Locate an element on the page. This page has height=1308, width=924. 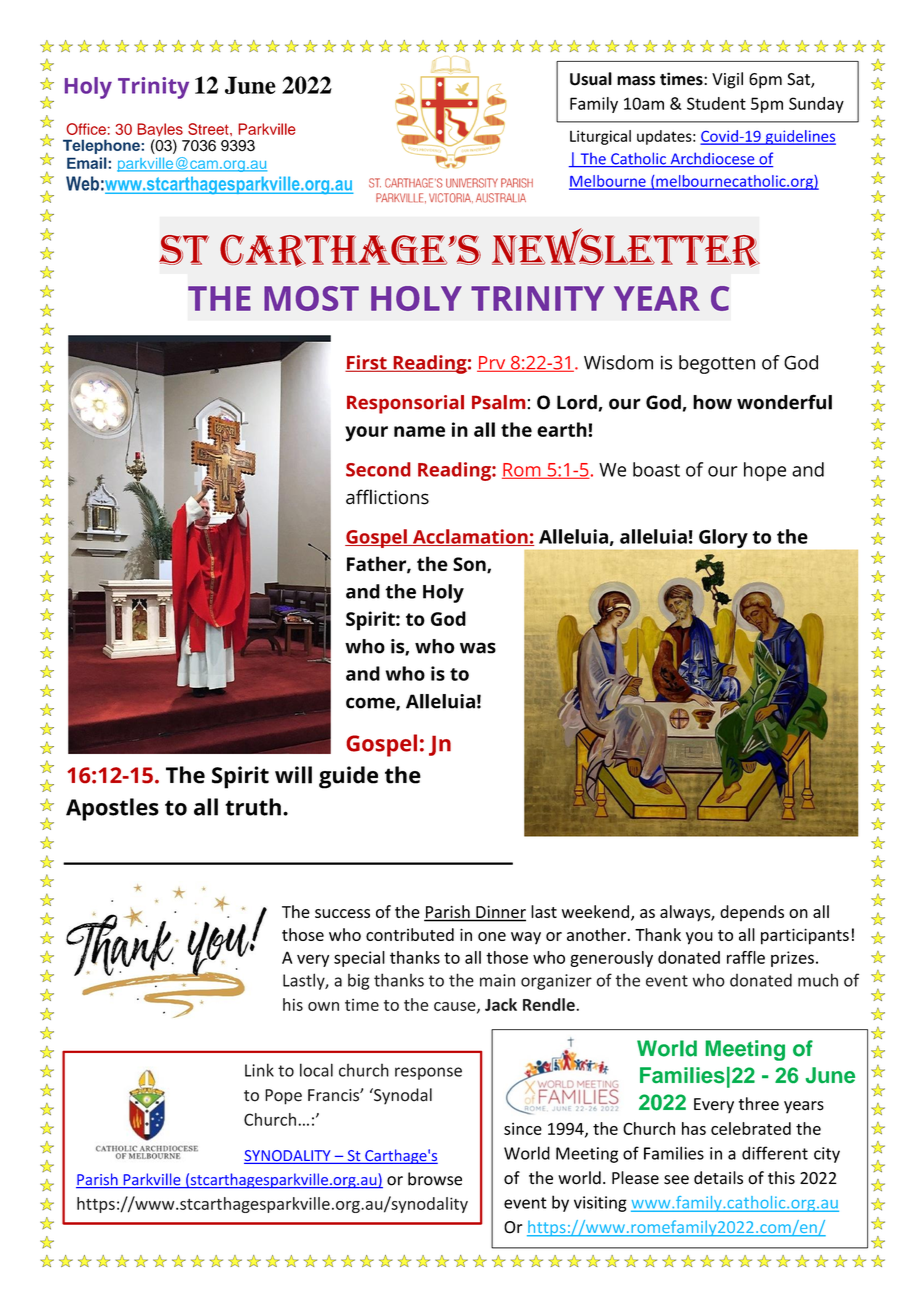
details is located at coordinates (718, 1178).
